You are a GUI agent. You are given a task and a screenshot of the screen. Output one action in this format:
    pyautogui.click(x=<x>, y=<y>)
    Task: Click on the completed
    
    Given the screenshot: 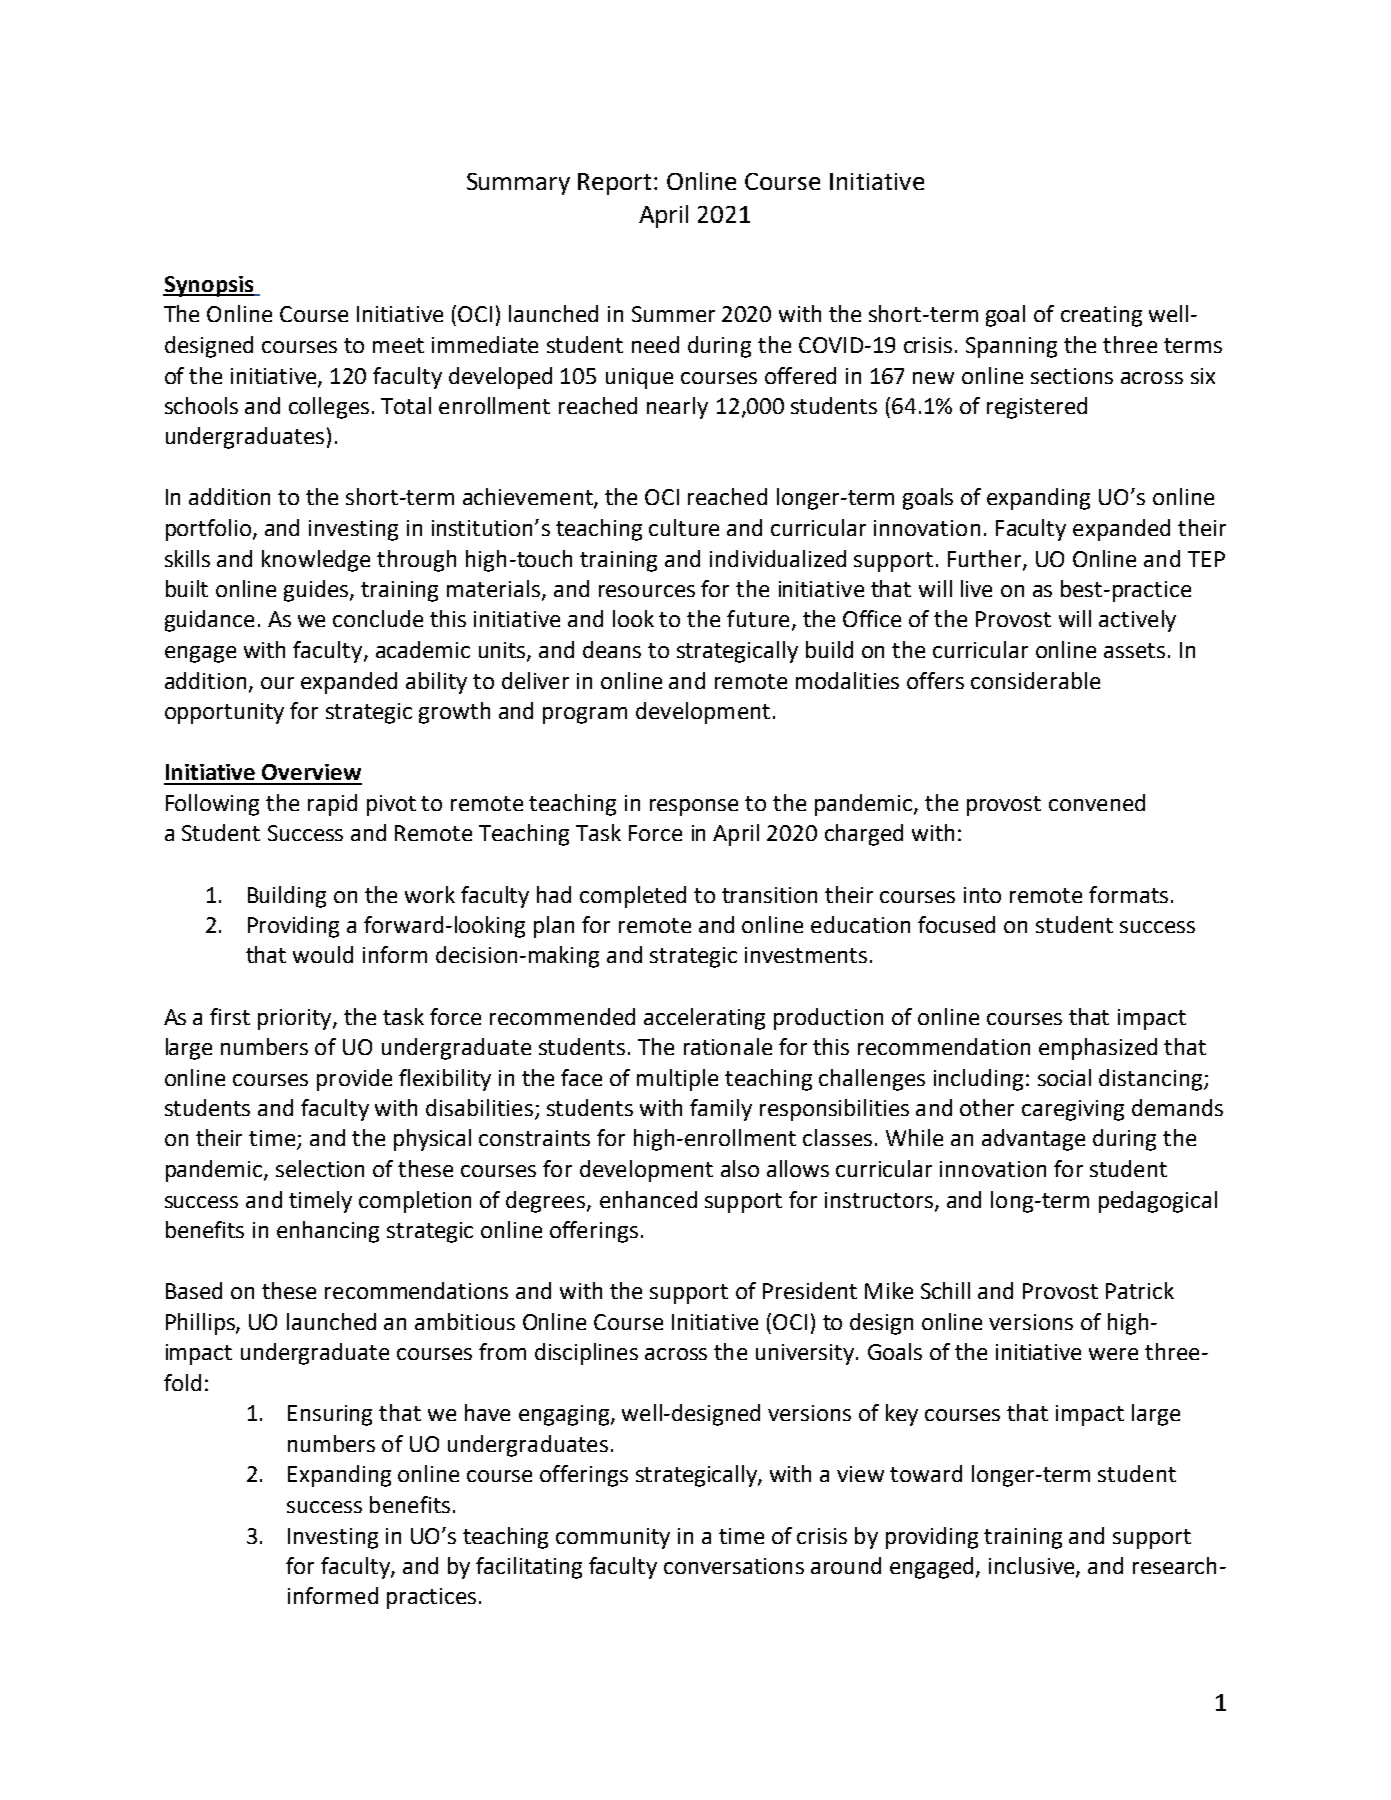 What is the action you would take?
    pyautogui.click(x=633, y=897)
